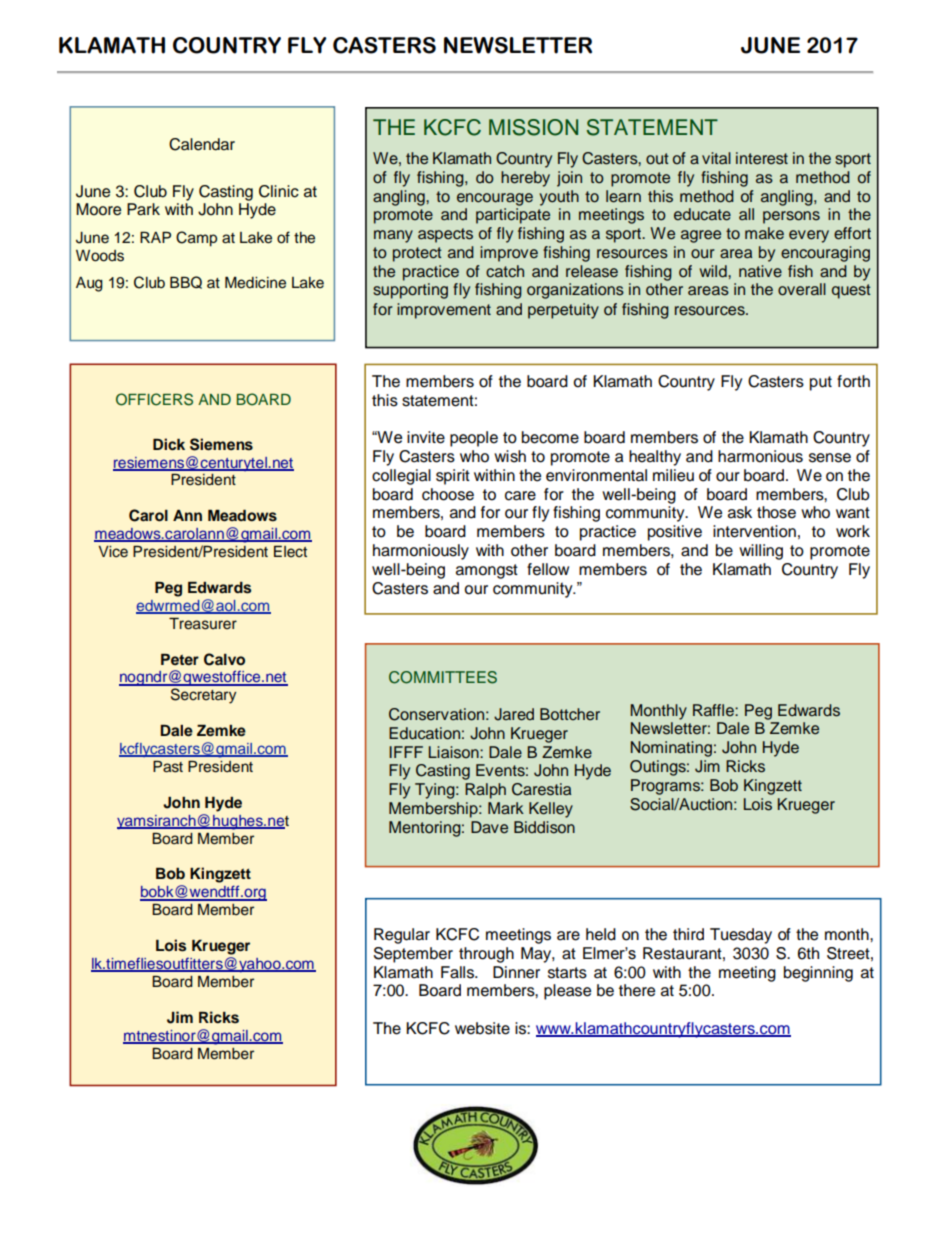  Describe the element at coordinates (485, 791) in the page. I see `Ralph` at that location.
